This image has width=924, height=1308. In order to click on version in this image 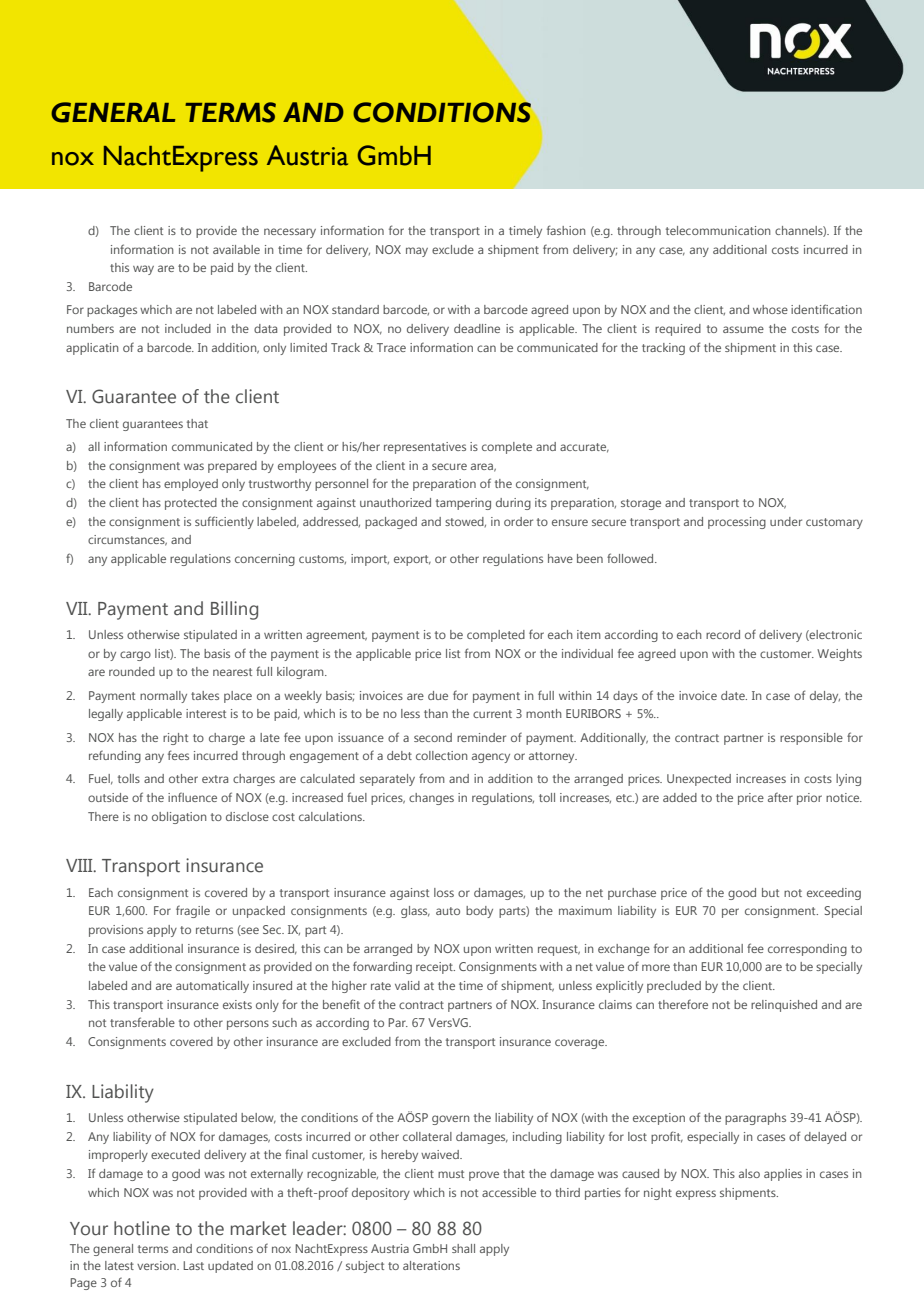, I will do `click(157, 1265)`.
